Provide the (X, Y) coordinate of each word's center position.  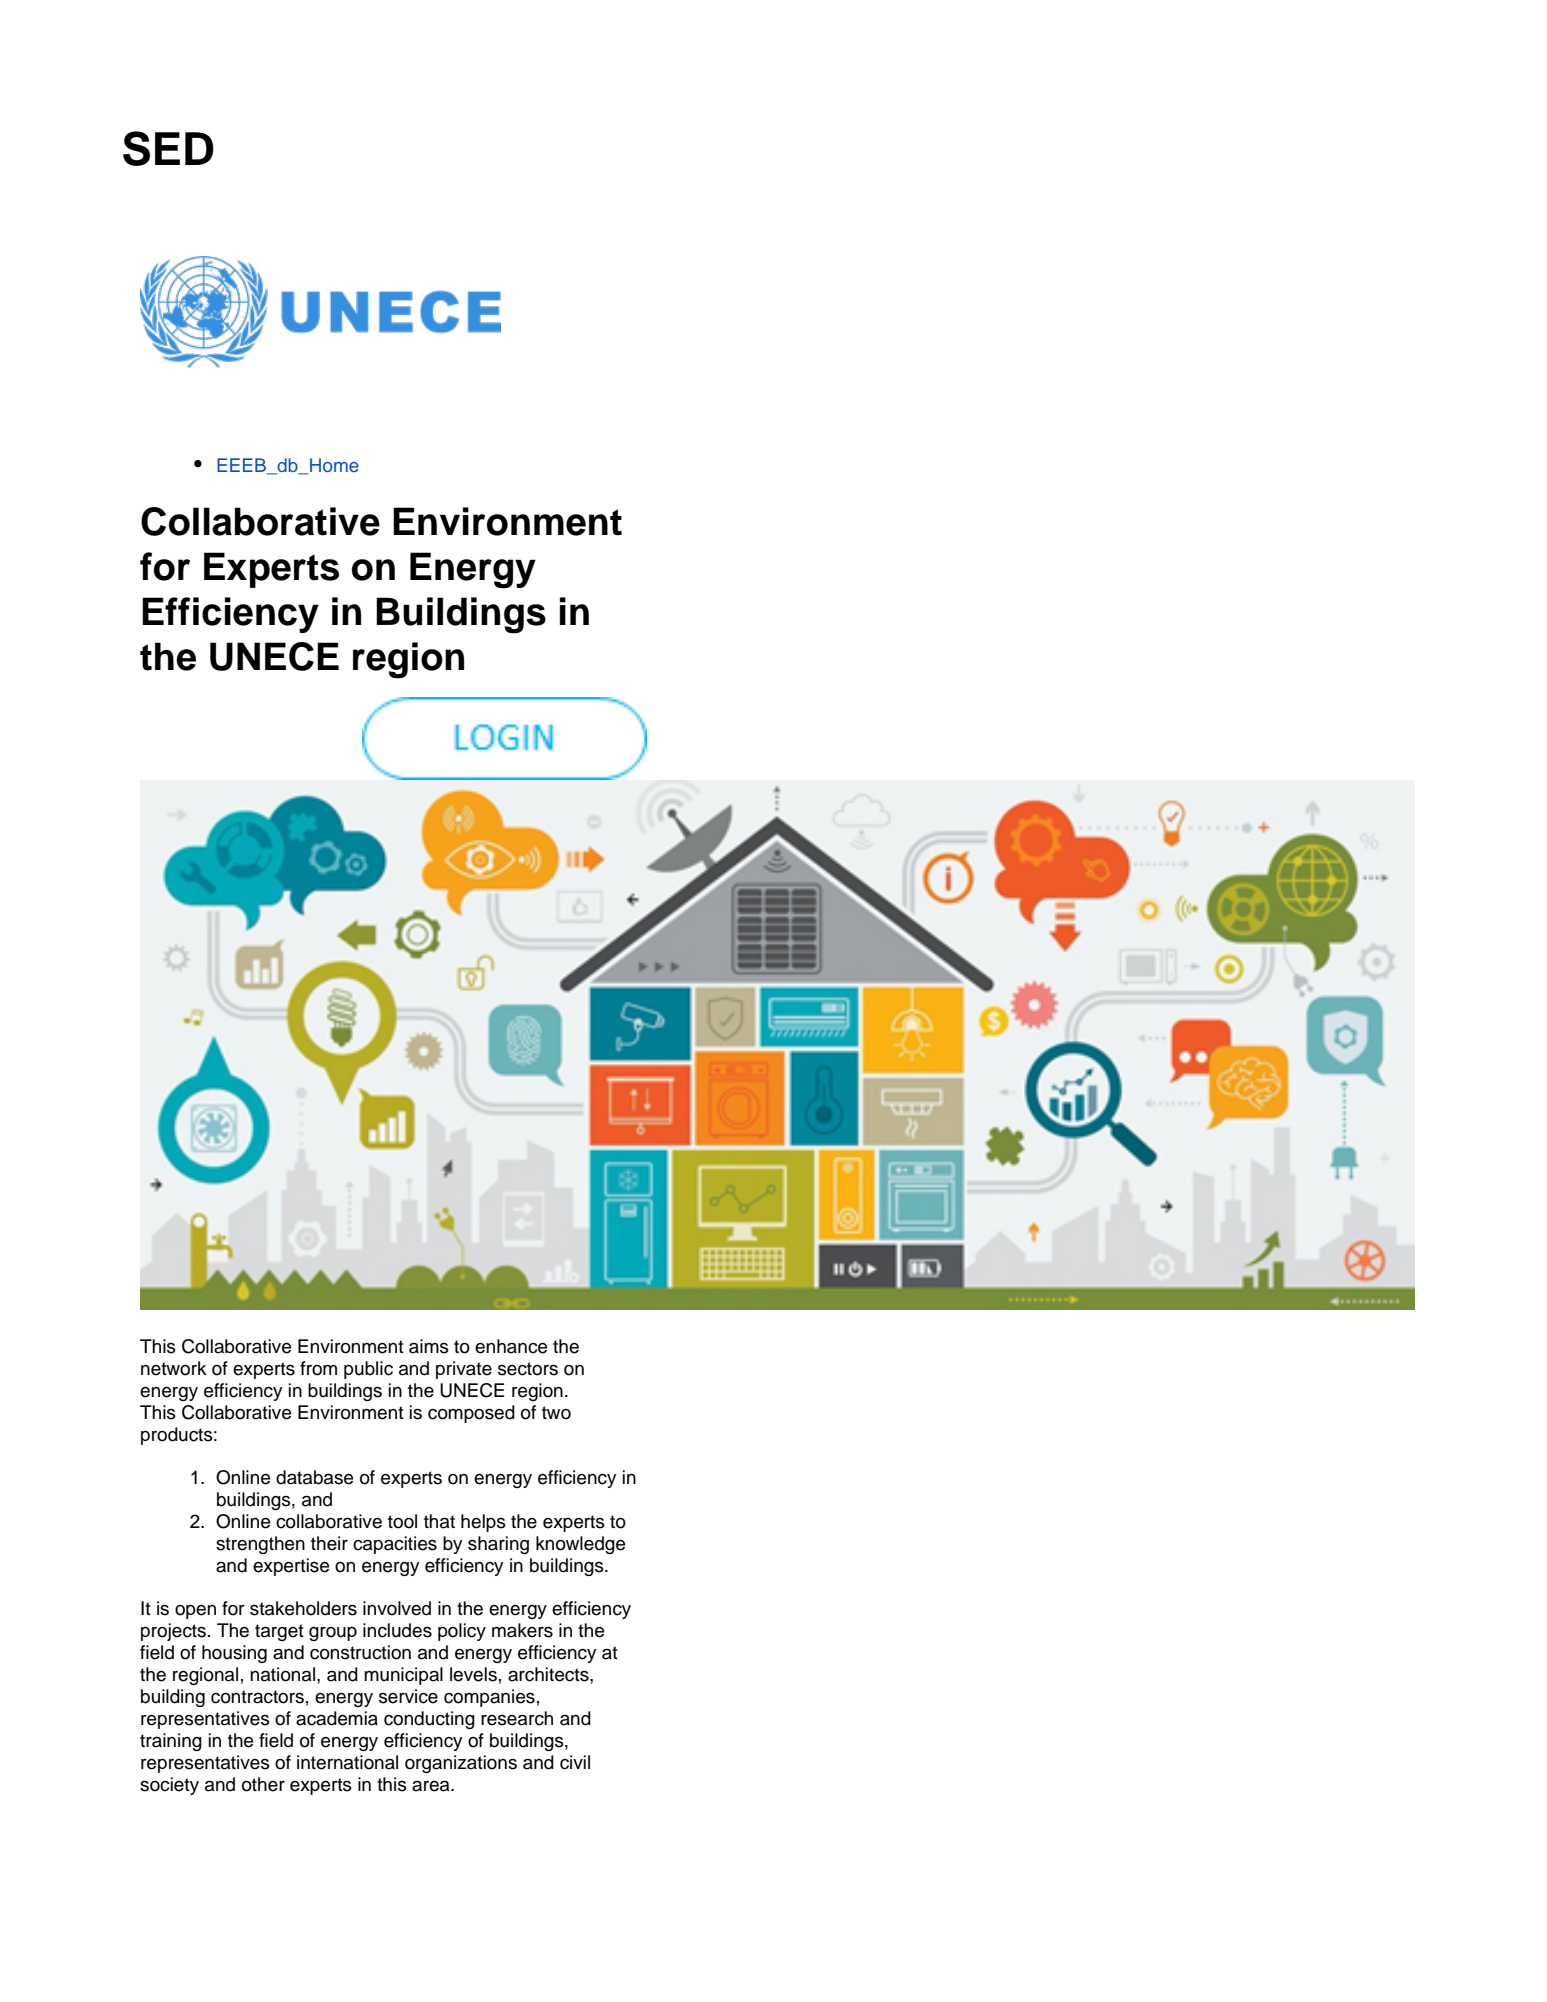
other (263, 1784)
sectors (528, 1369)
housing (234, 1654)
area (432, 1786)
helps (483, 1523)
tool (402, 1521)
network (174, 1368)
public (368, 1370)
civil (575, 1762)
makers (522, 1630)
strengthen (260, 1545)
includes (397, 1630)
